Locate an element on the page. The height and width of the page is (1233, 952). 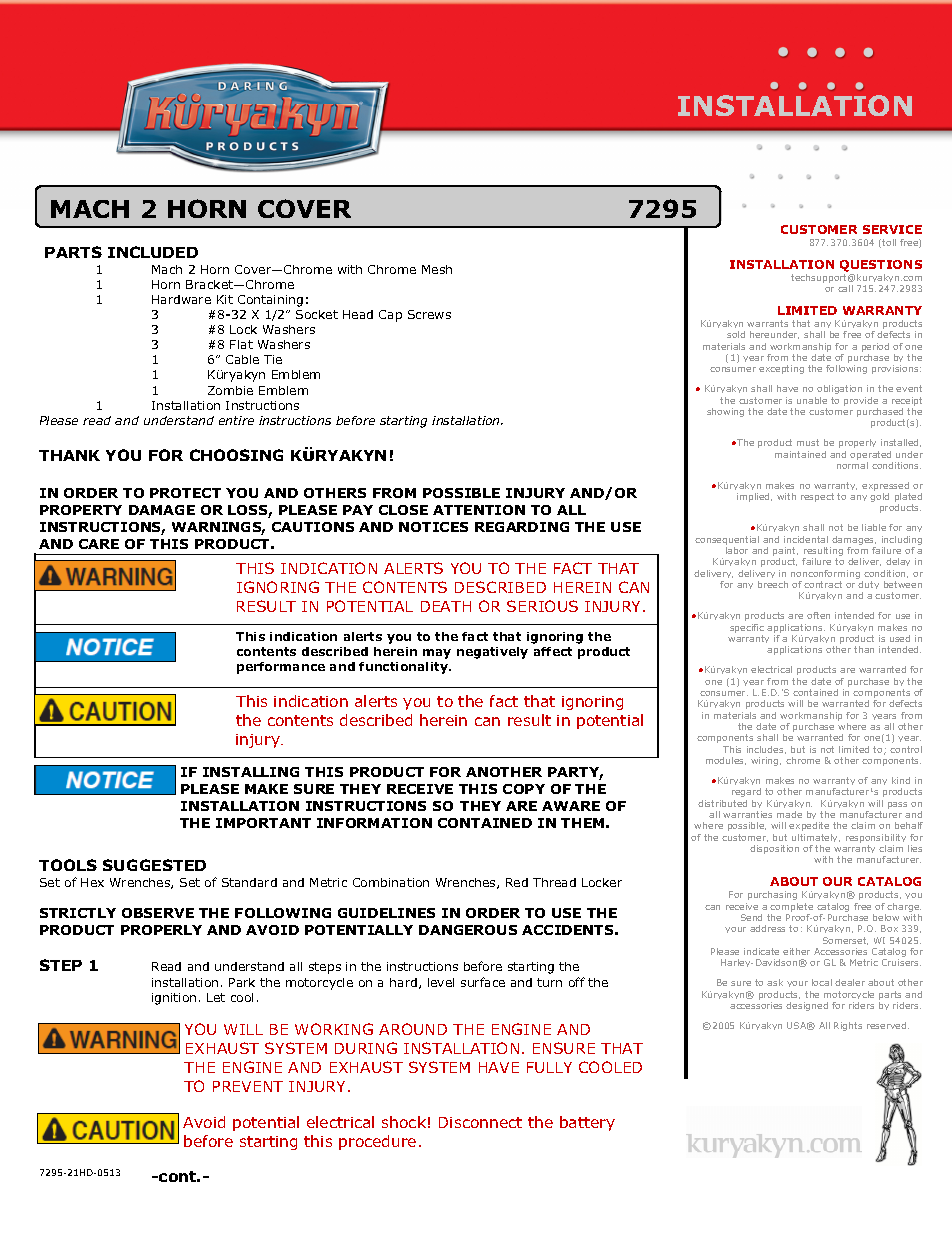
PROTECT is located at coordinates (185, 493).
